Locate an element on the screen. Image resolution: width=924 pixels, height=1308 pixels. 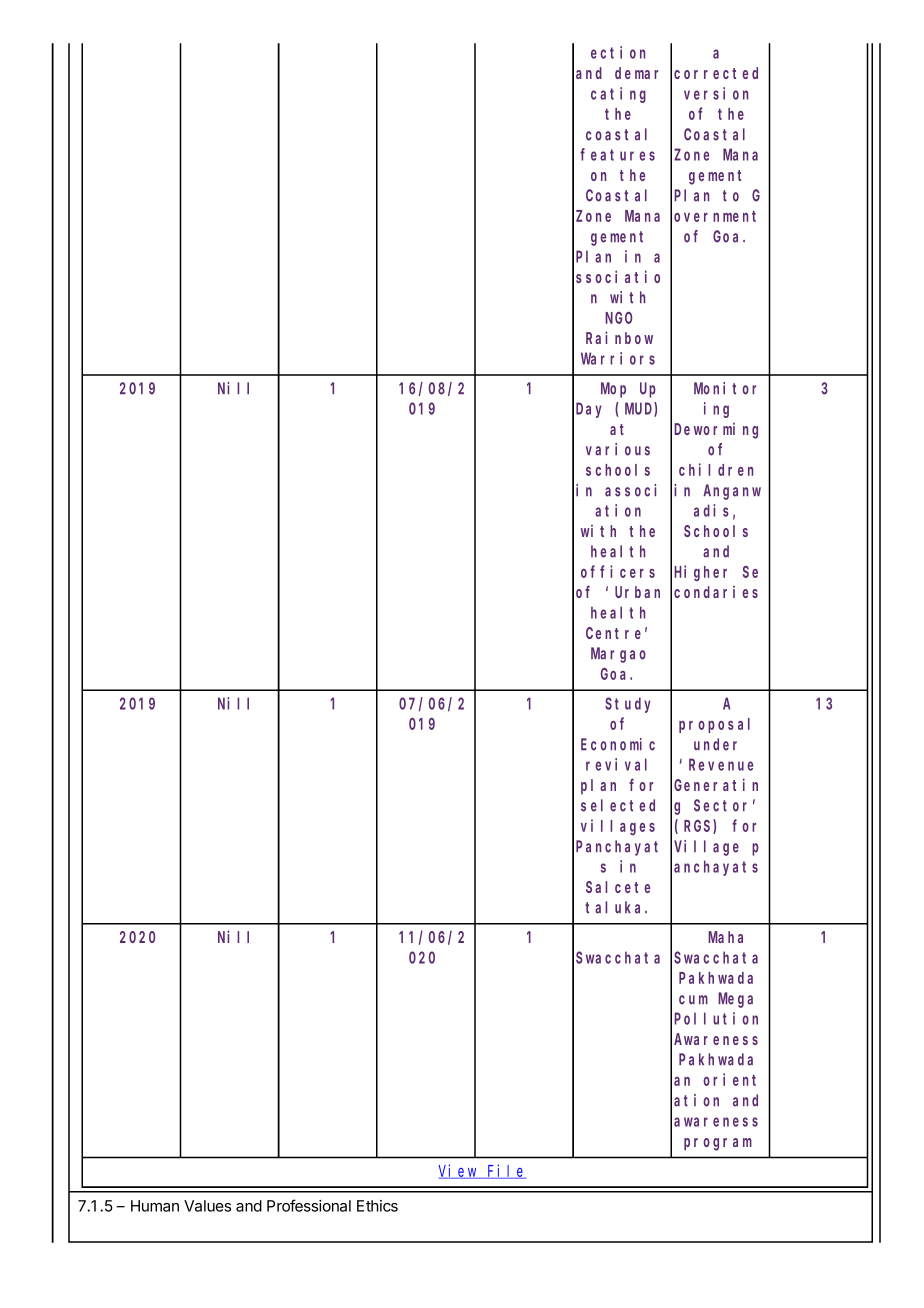
View is located at coordinates (459, 1171).
